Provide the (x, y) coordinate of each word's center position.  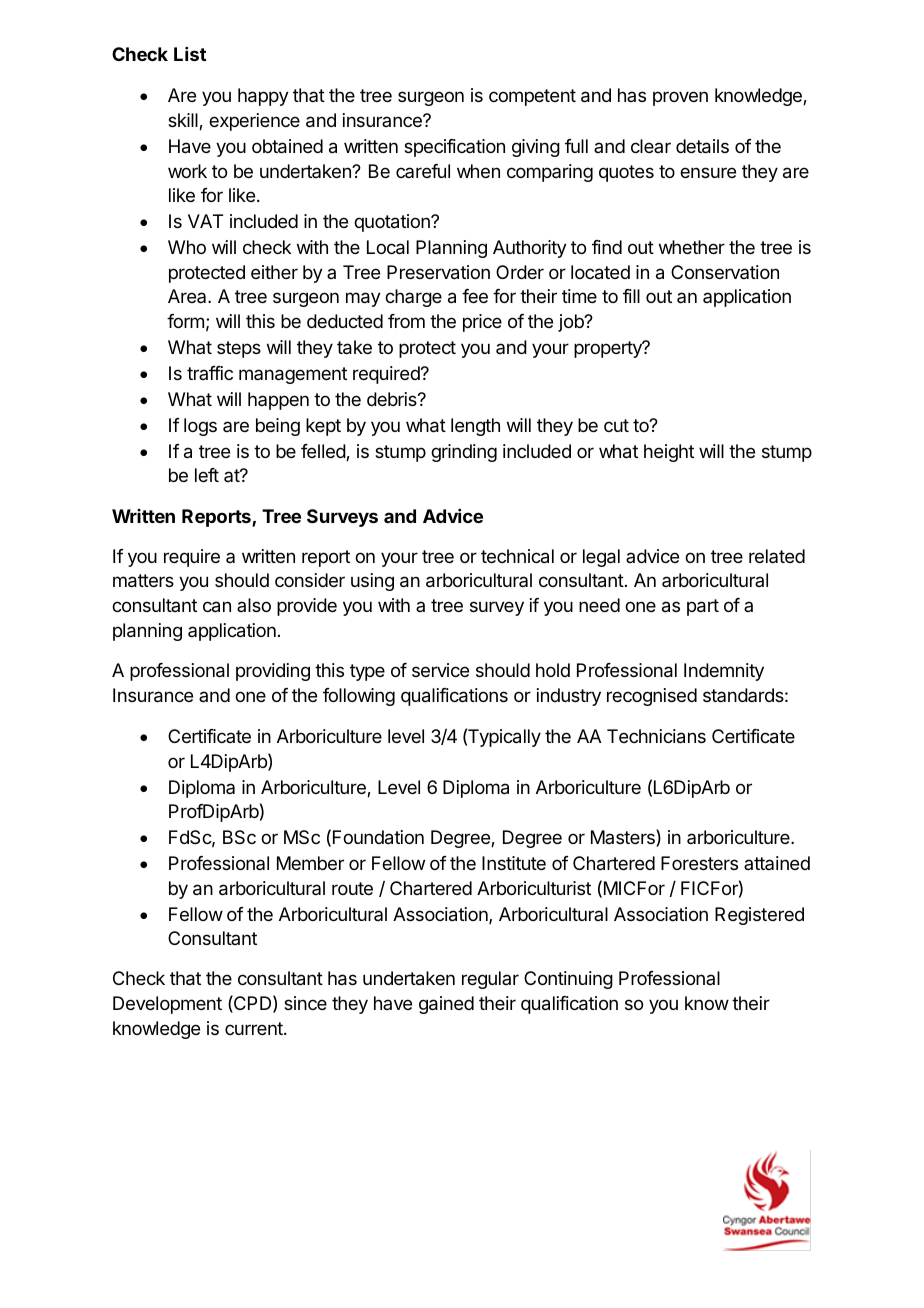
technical (517, 556)
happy (263, 97)
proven (680, 98)
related (777, 556)
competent (532, 97)
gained (446, 1005)
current (255, 1028)
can (217, 607)
